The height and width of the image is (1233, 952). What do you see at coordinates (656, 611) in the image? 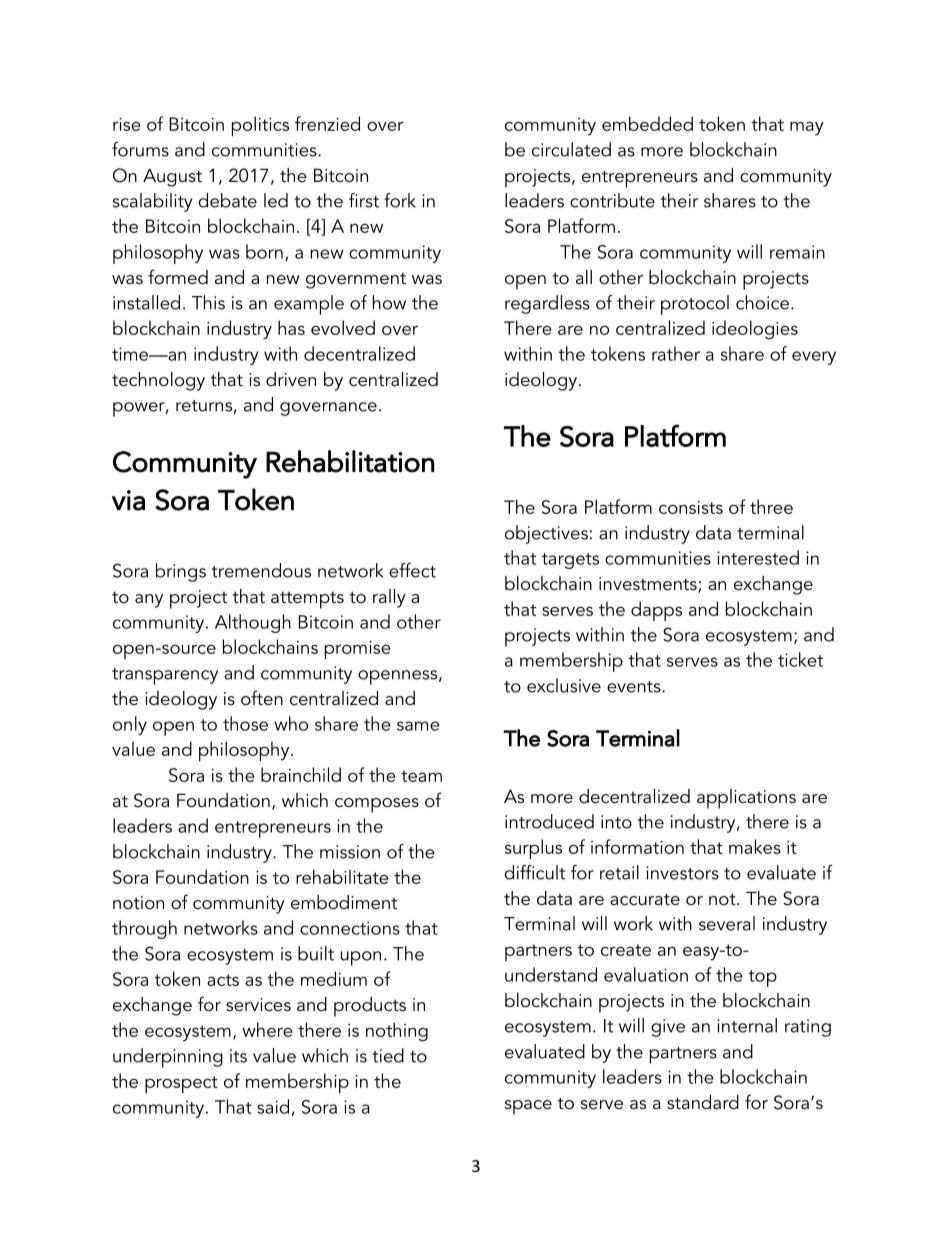
I see `dapps` at bounding box center [656, 611].
